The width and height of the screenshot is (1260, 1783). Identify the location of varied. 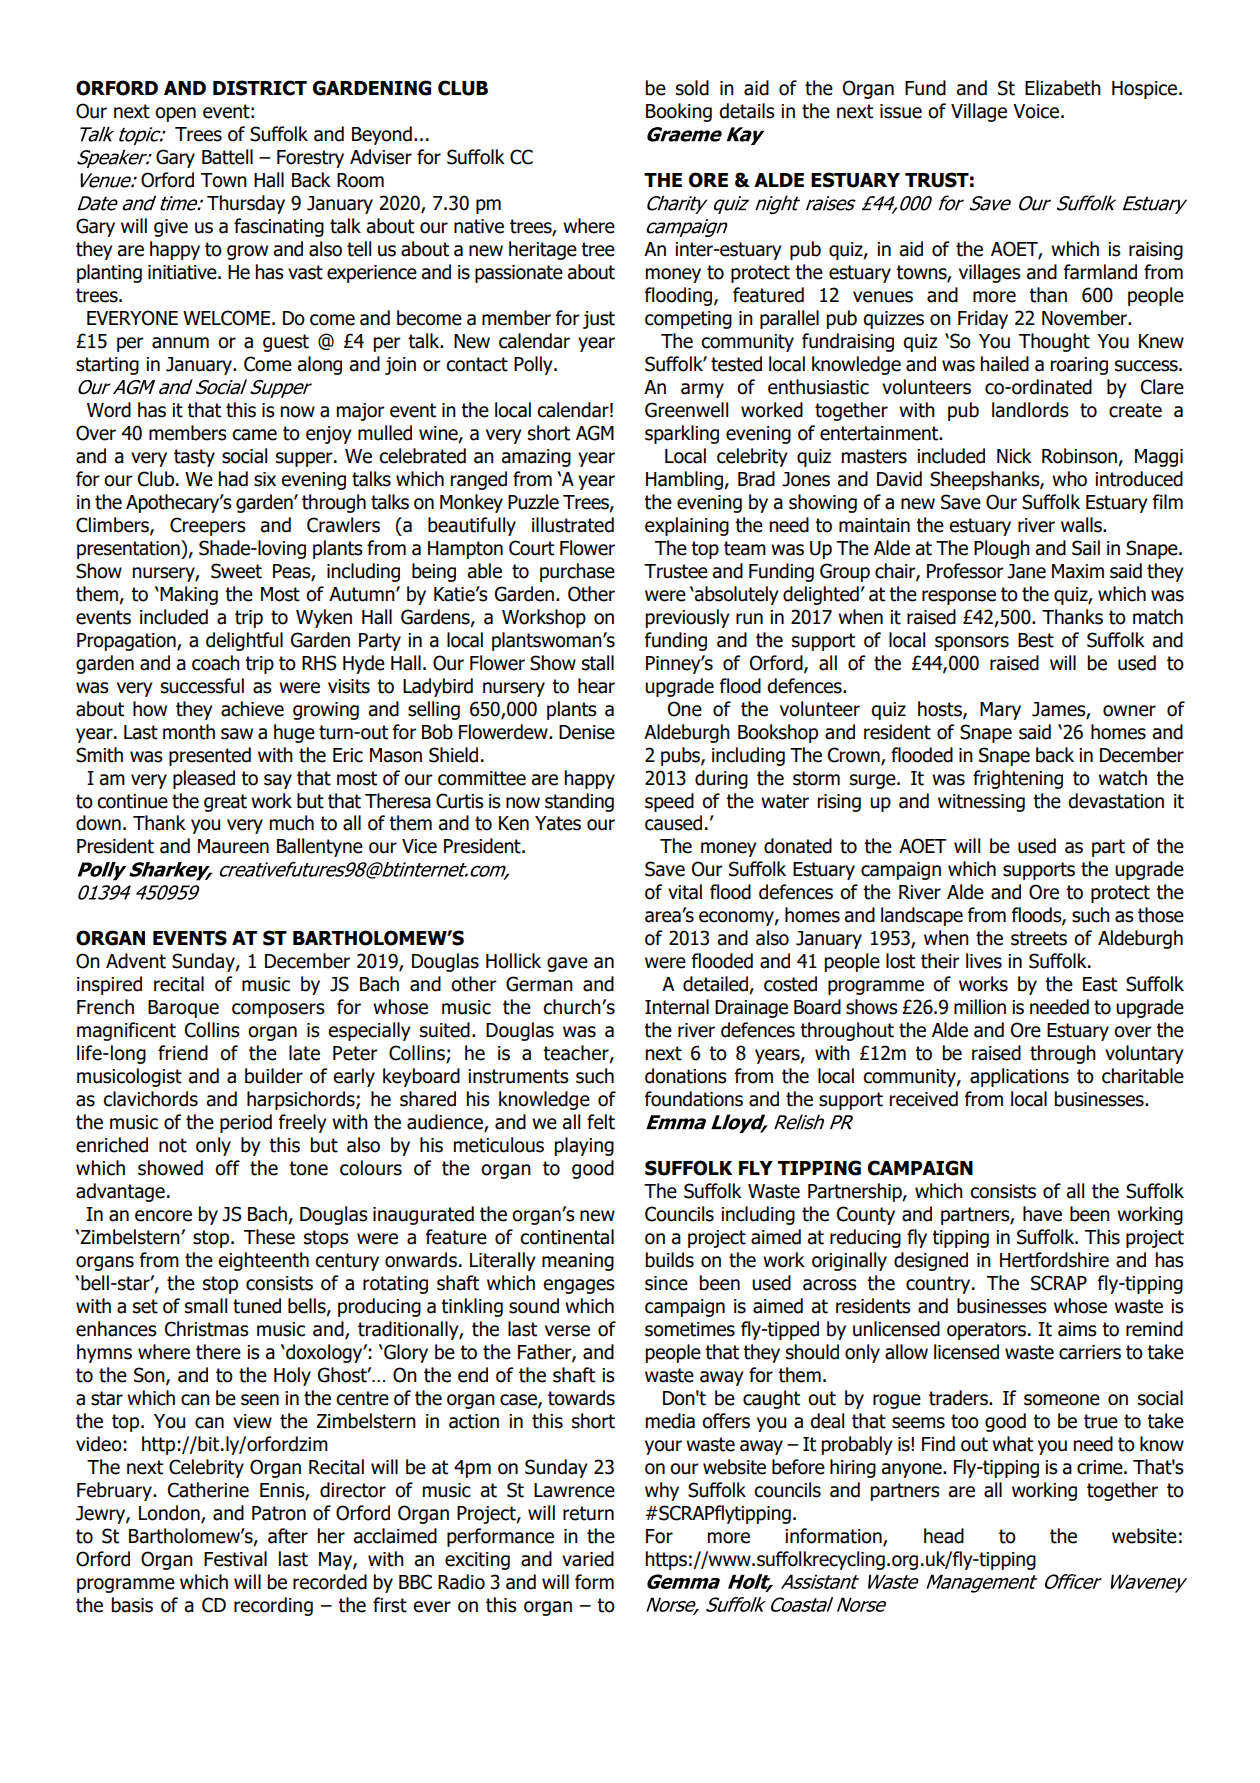
(588, 1559).
